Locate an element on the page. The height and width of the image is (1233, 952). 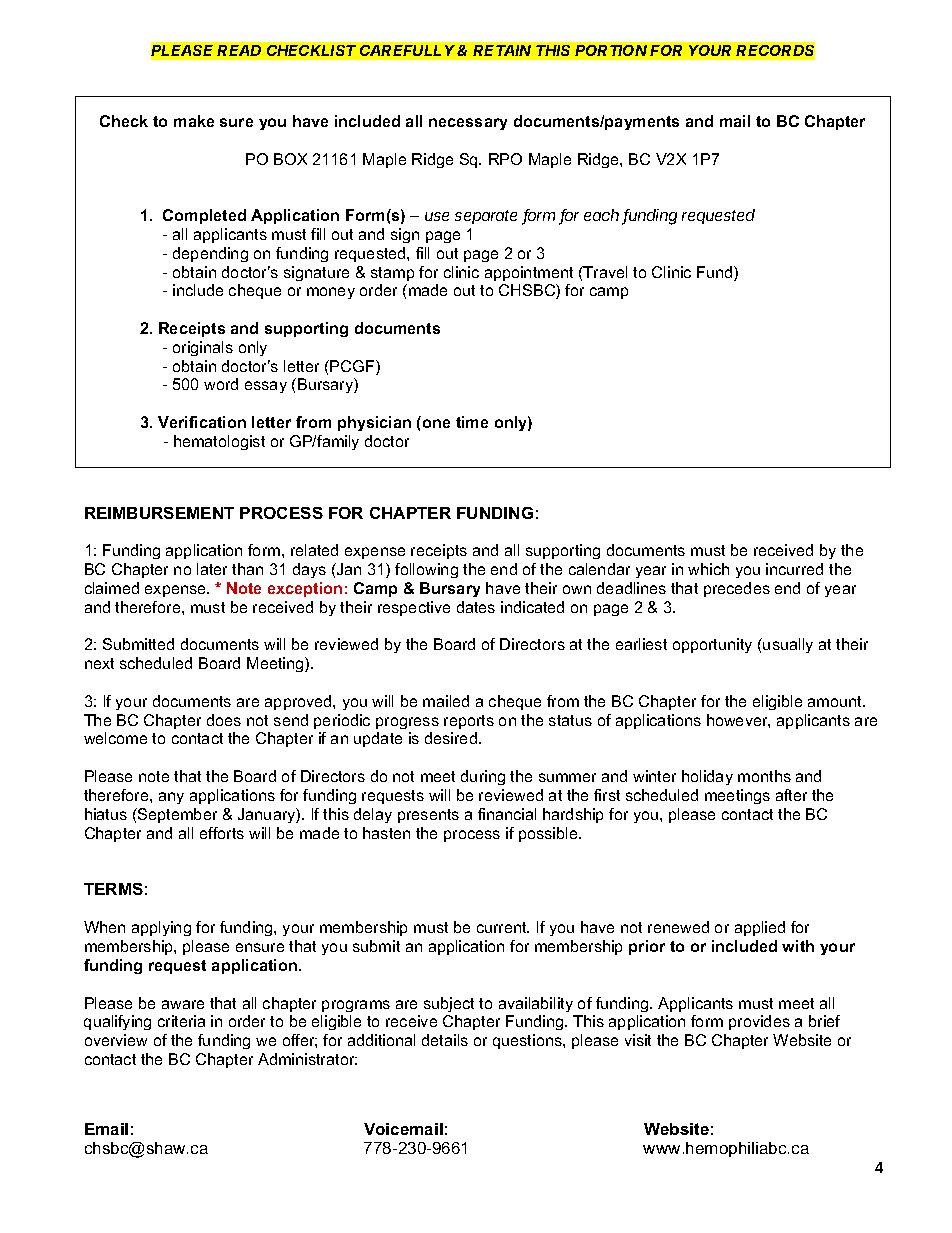
next is located at coordinates (99, 663).
